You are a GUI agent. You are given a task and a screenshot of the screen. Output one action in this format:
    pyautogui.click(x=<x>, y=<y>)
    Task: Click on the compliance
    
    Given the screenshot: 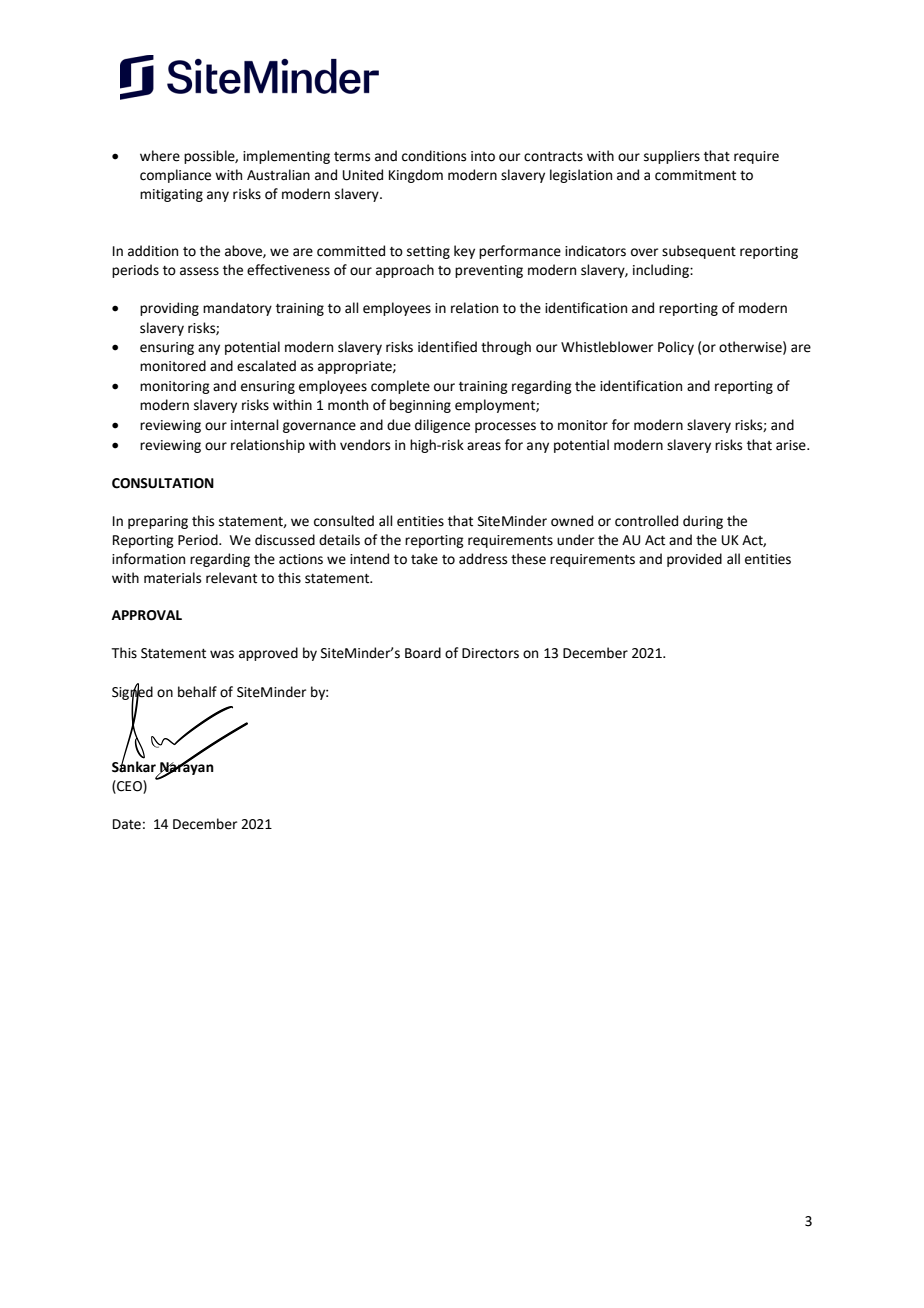 What is the action you would take?
    pyautogui.click(x=175, y=176)
